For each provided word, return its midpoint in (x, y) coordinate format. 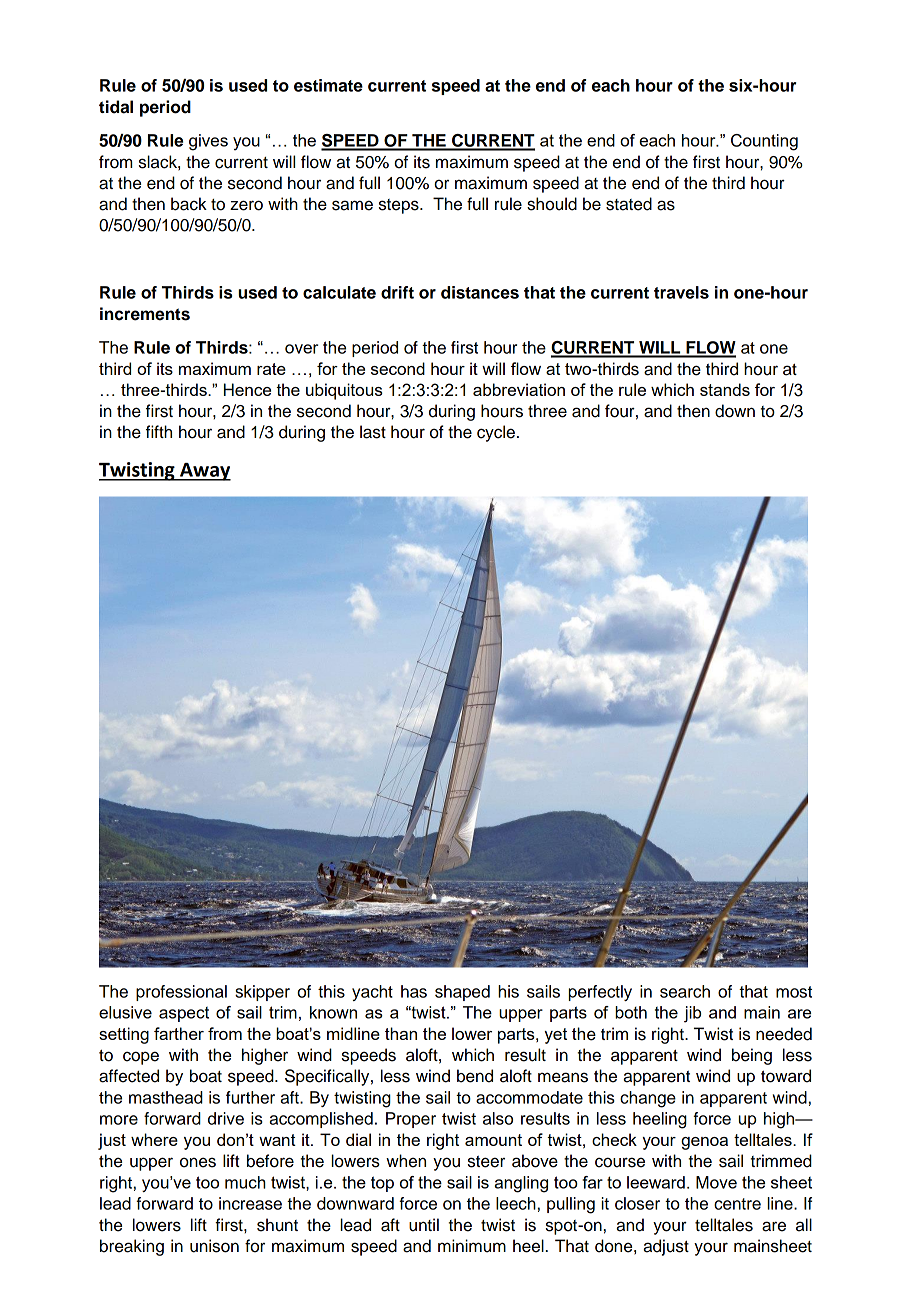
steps (400, 206)
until (424, 1225)
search (685, 991)
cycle (496, 433)
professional (181, 993)
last (373, 432)
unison (214, 1246)
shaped (462, 993)
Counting (764, 142)
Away (204, 472)
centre (737, 1204)
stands (725, 389)
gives (208, 142)
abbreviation (519, 389)
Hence (247, 389)
